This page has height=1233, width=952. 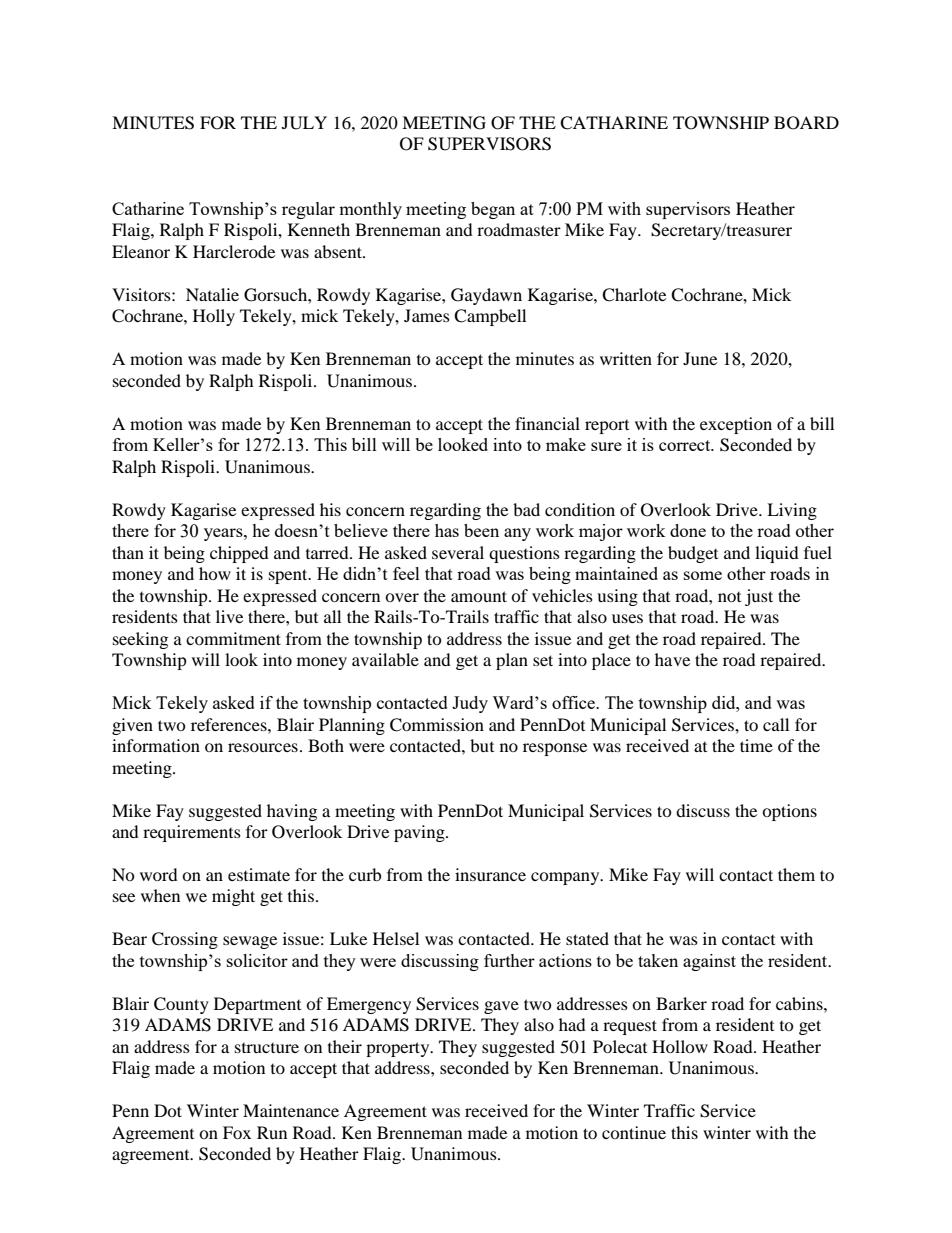 I want to click on Fox, so click(x=237, y=1132).
